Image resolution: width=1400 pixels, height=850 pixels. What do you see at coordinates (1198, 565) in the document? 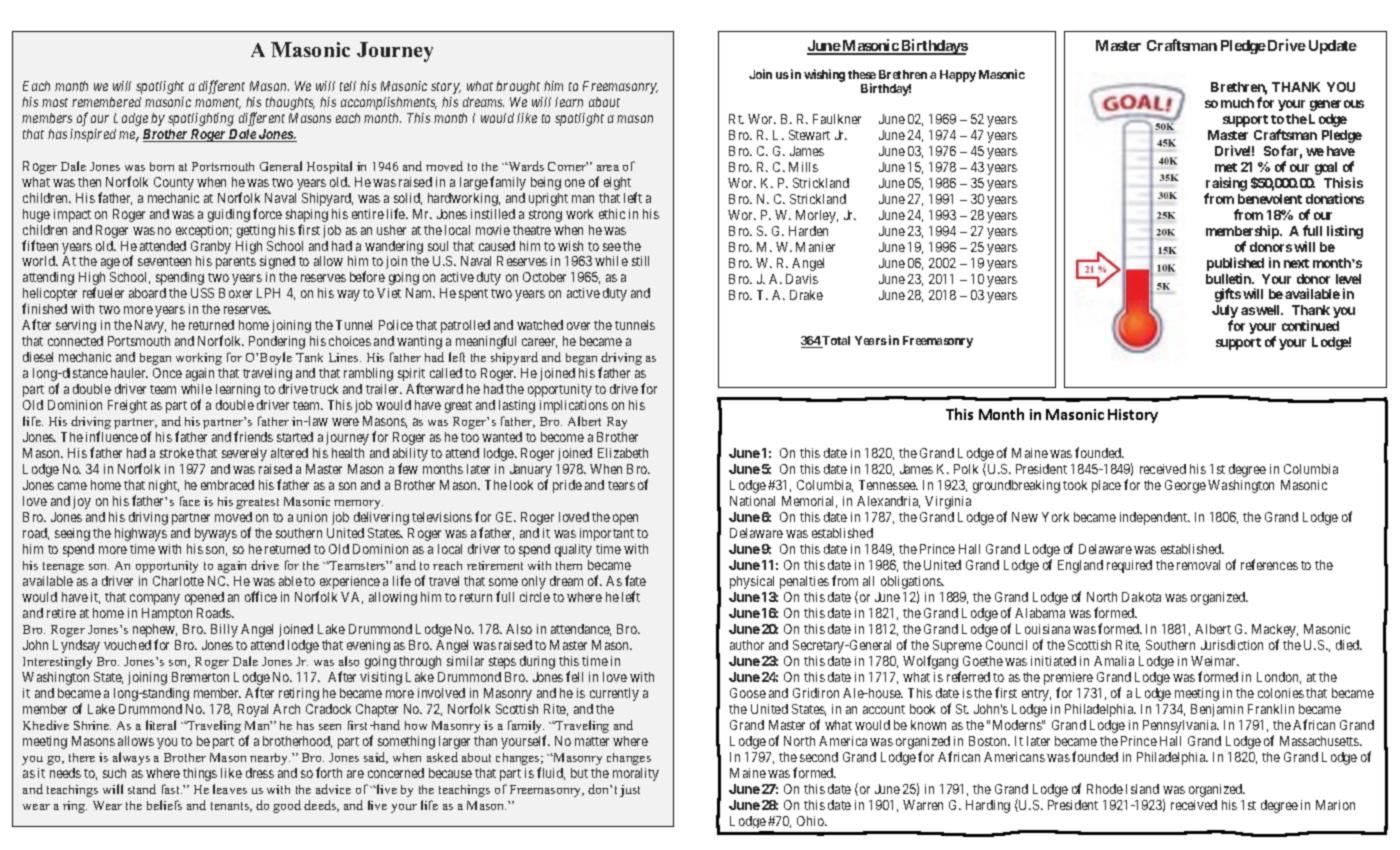
I see `removal` at bounding box center [1198, 565].
